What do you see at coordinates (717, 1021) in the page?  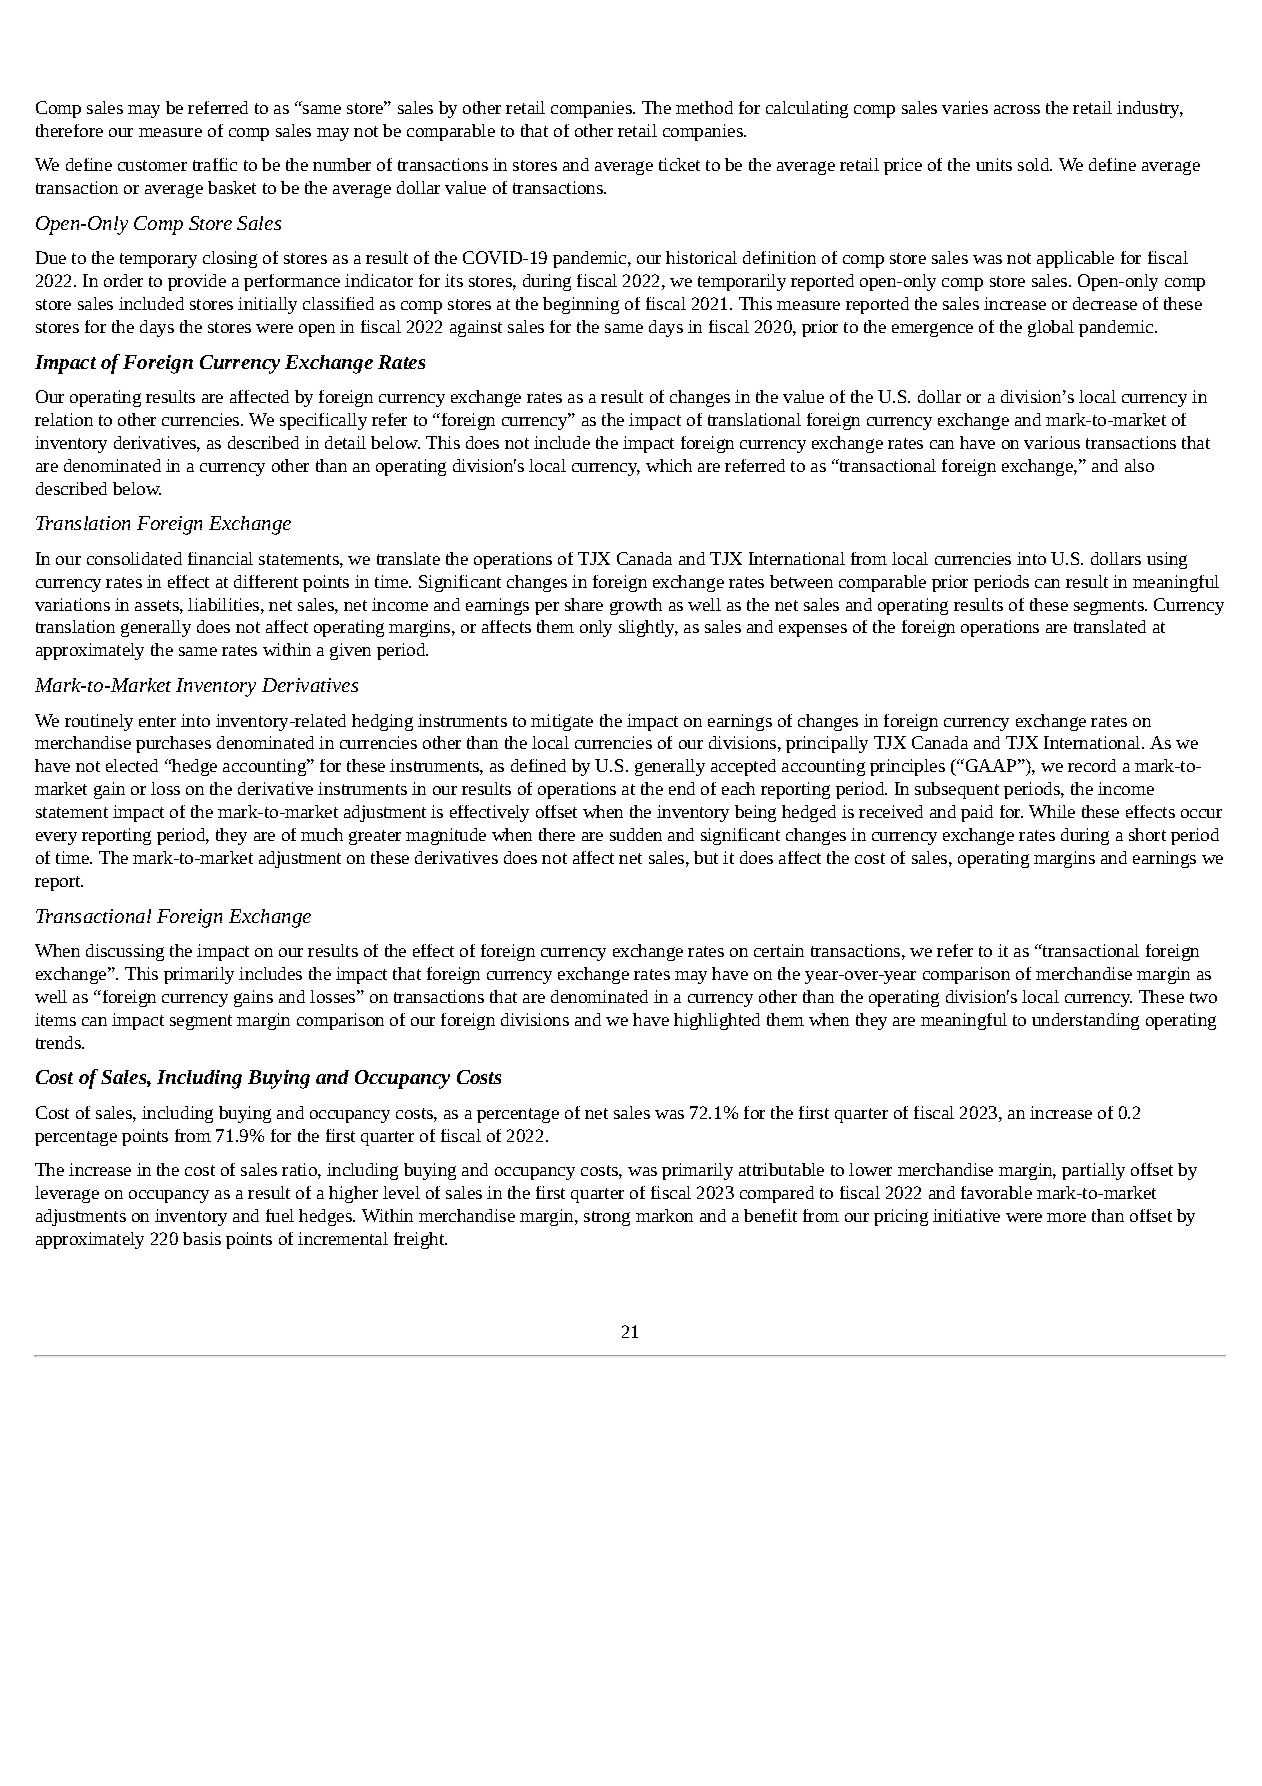 I see `highlighted` at bounding box center [717, 1021].
